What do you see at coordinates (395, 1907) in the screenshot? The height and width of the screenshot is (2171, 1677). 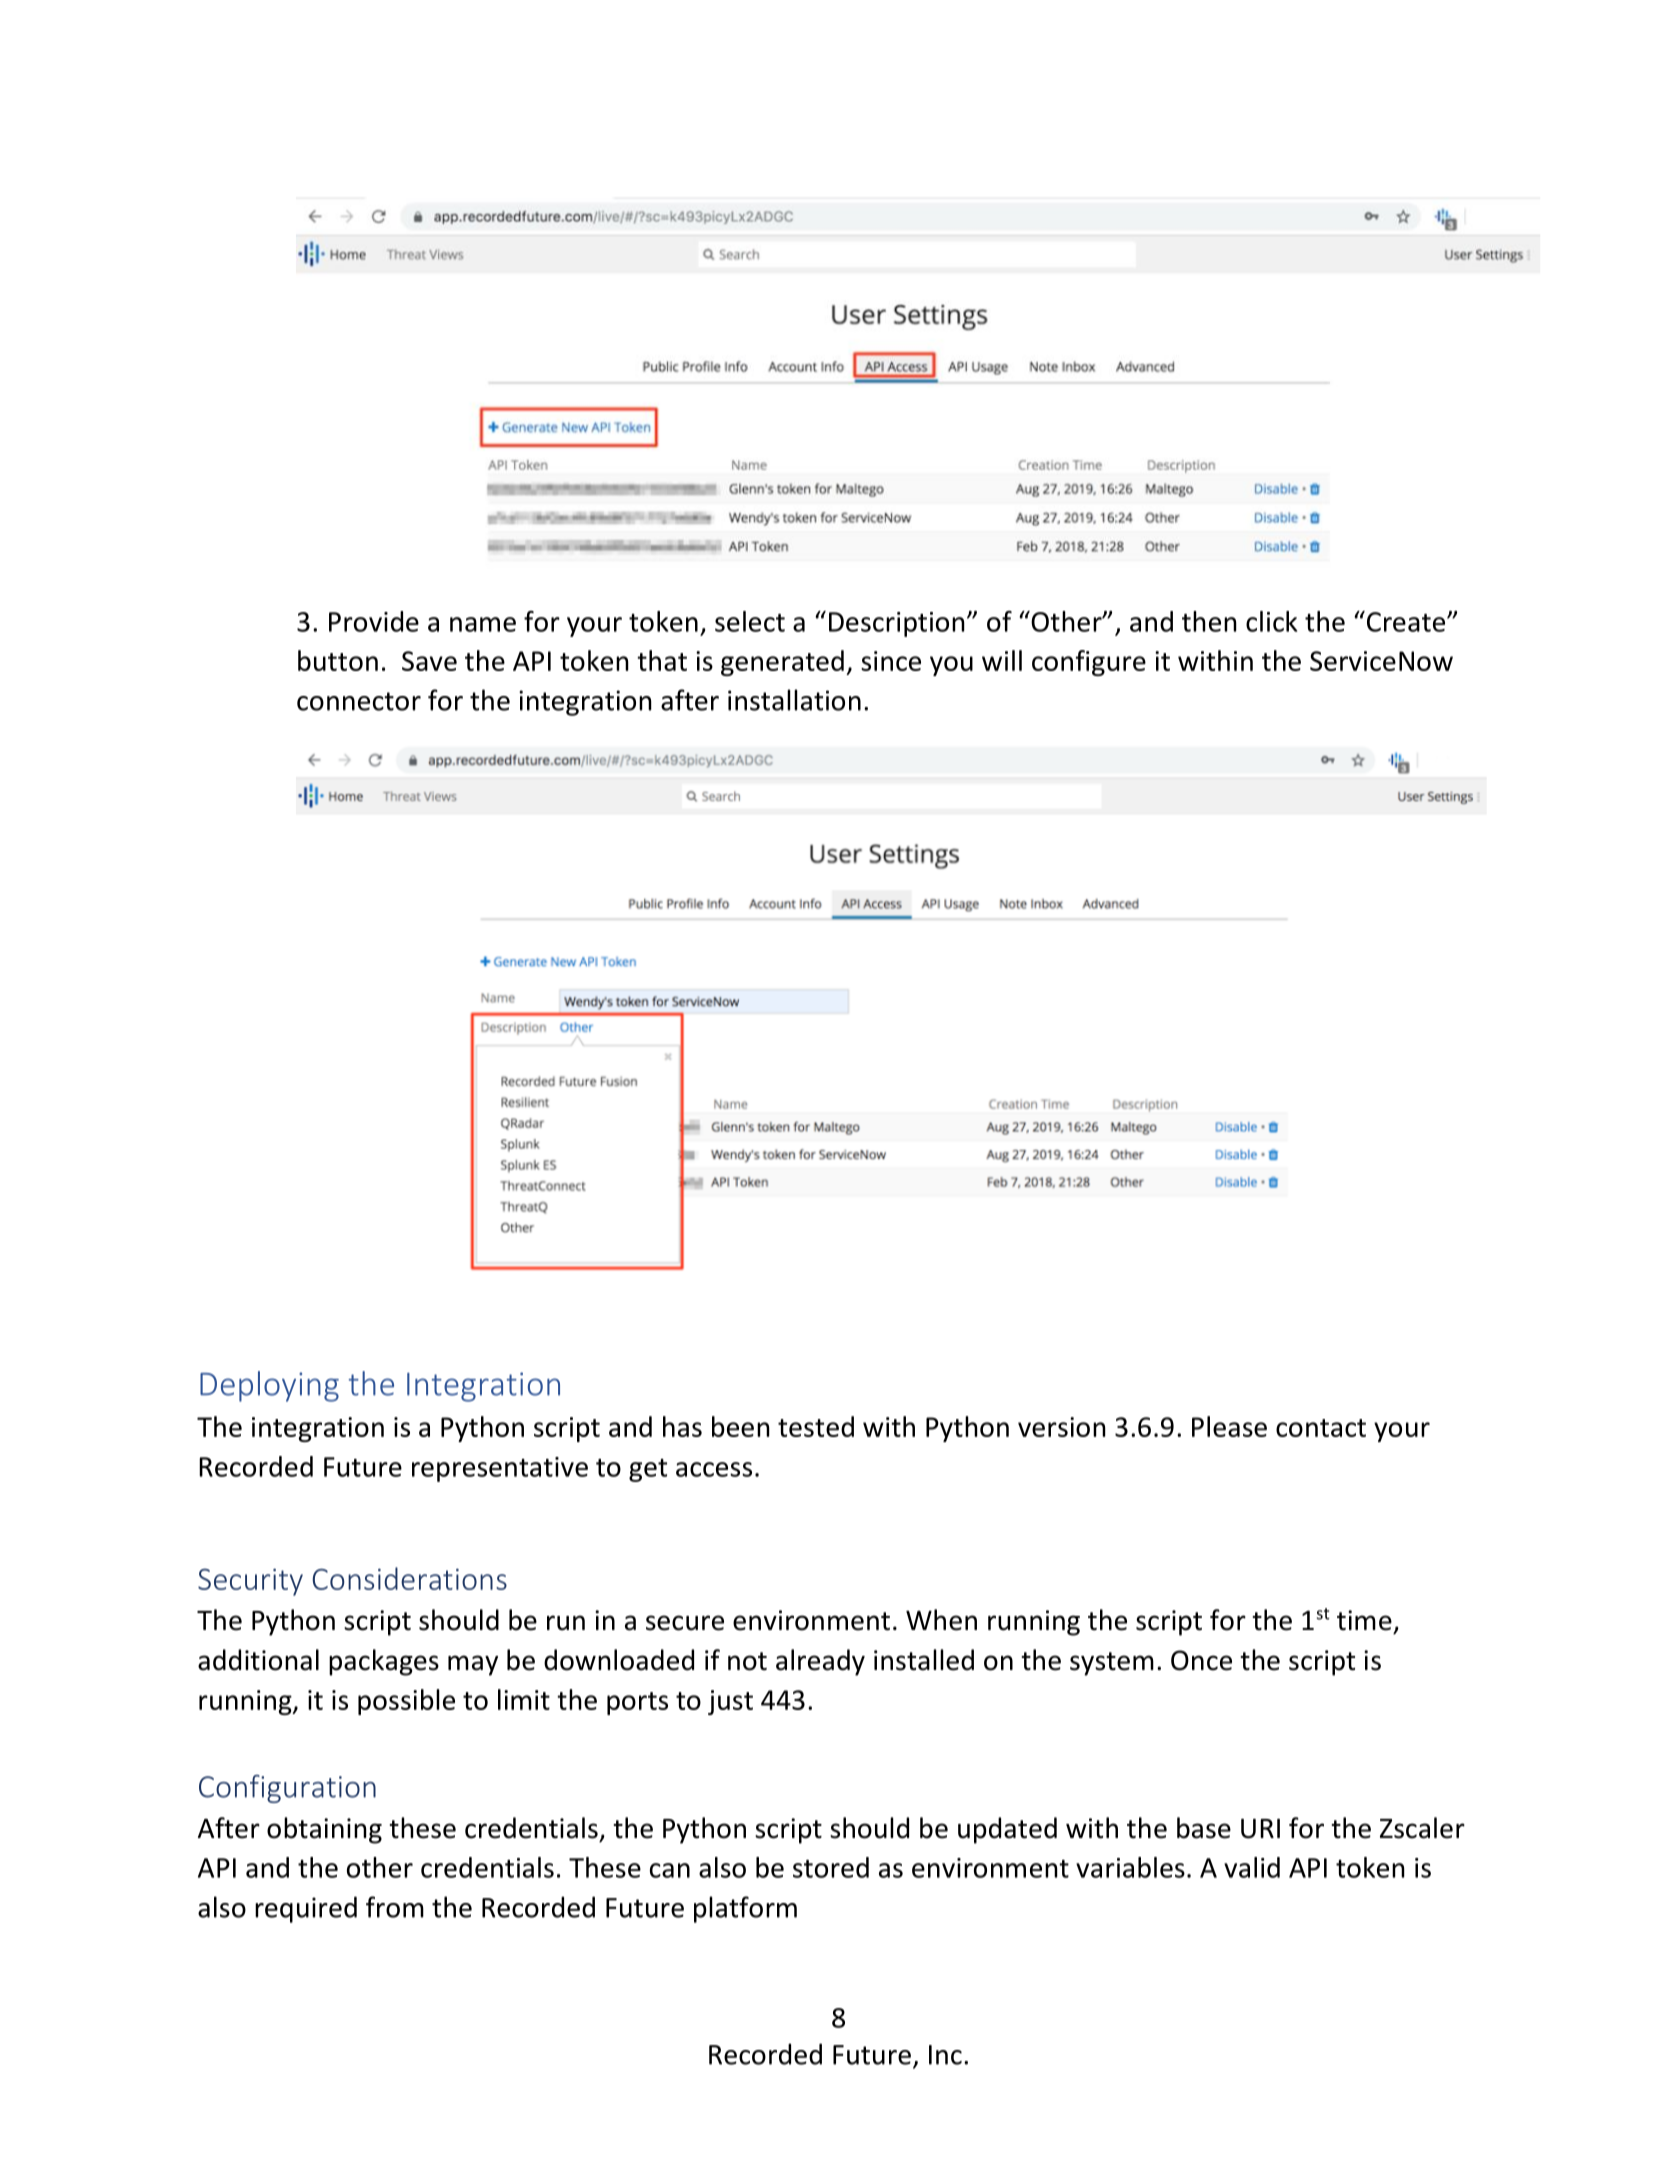 I see `from` at bounding box center [395, 1907].
